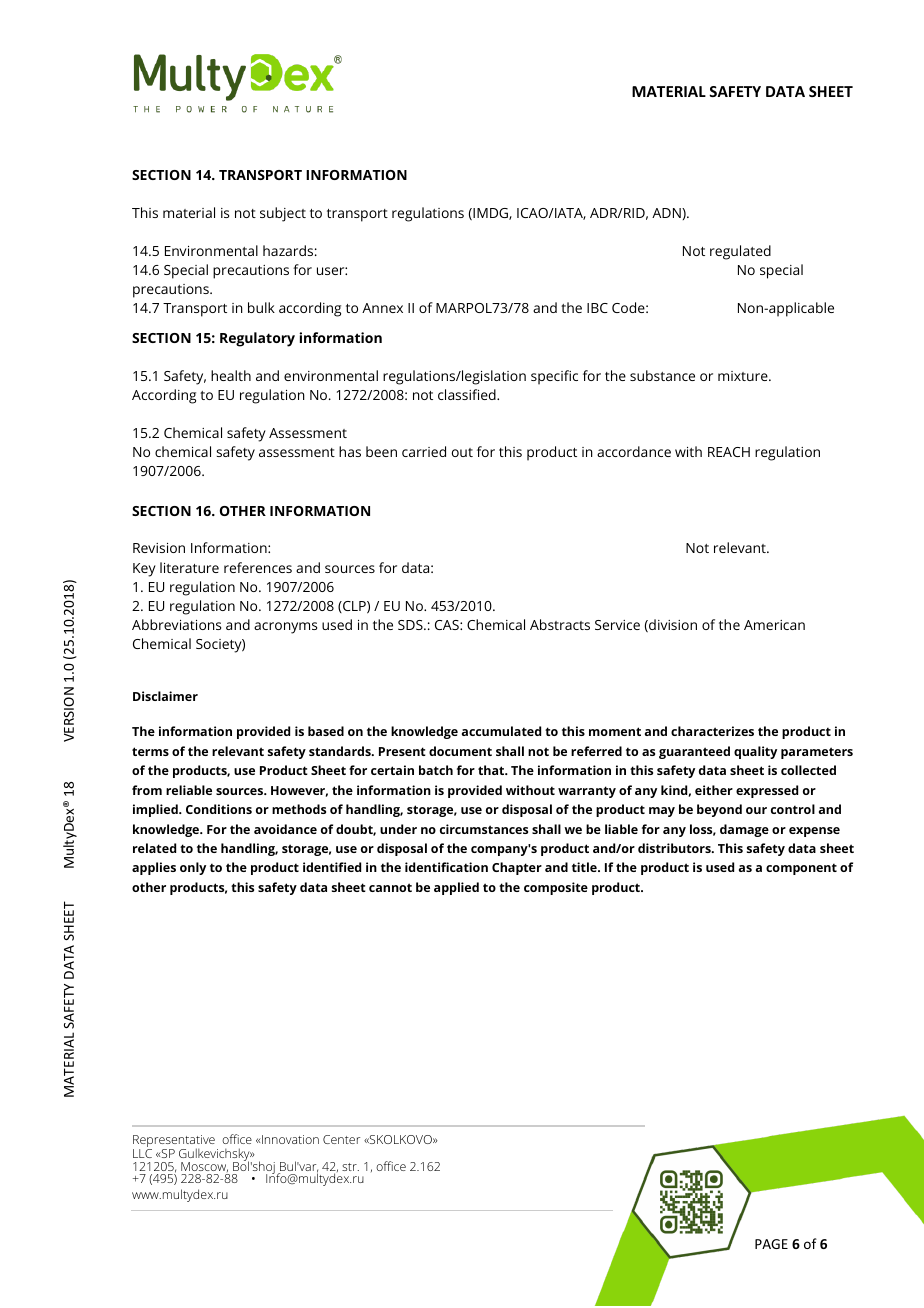  I want to click on applied, so click(456, 888).
